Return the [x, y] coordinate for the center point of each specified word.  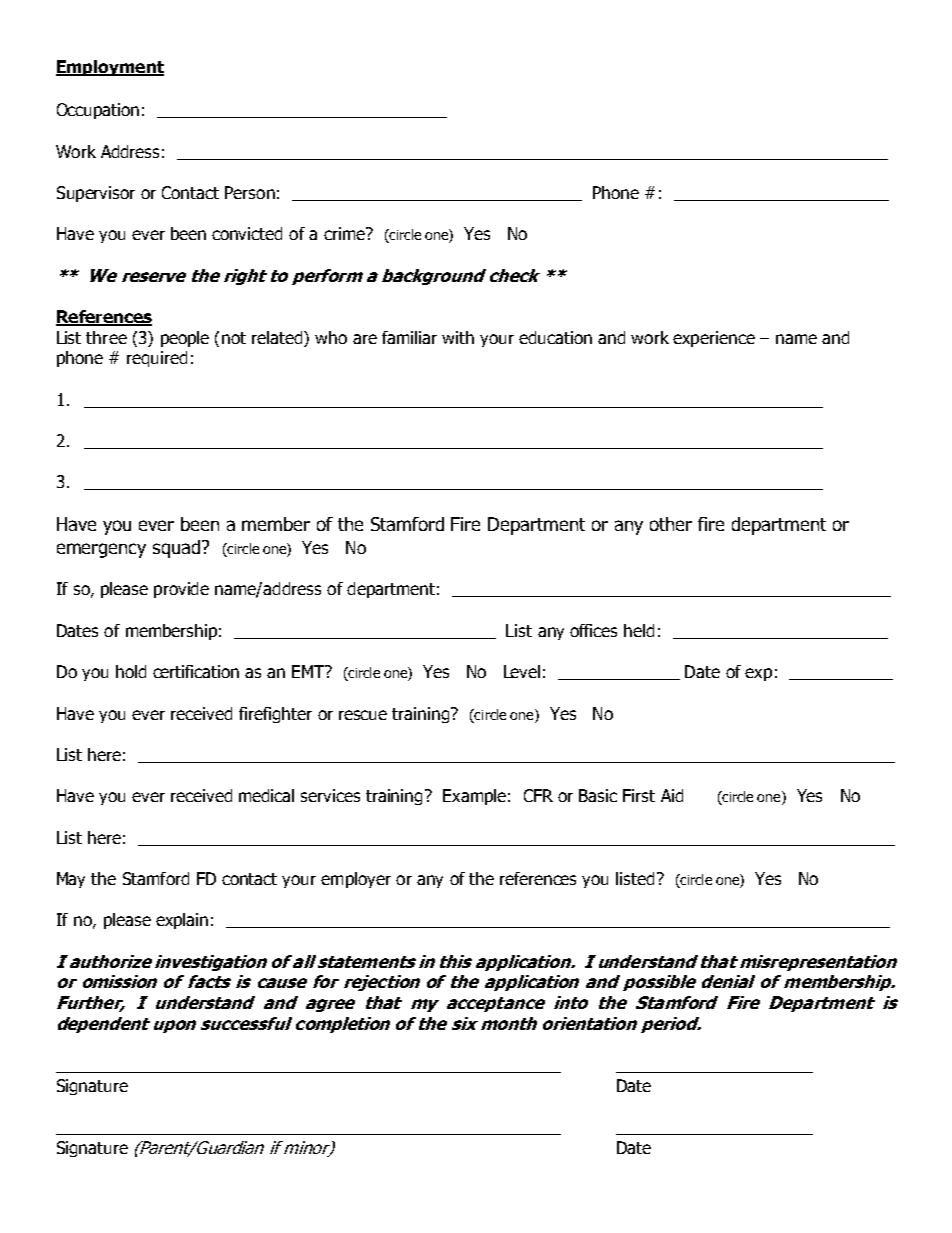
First [639, 795]
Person [250, 192]
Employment [110, 68]
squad [178, 549]
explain [182, 921]
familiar [409, 337]
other [671, 524]
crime [345, 233]
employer [356, 880]
